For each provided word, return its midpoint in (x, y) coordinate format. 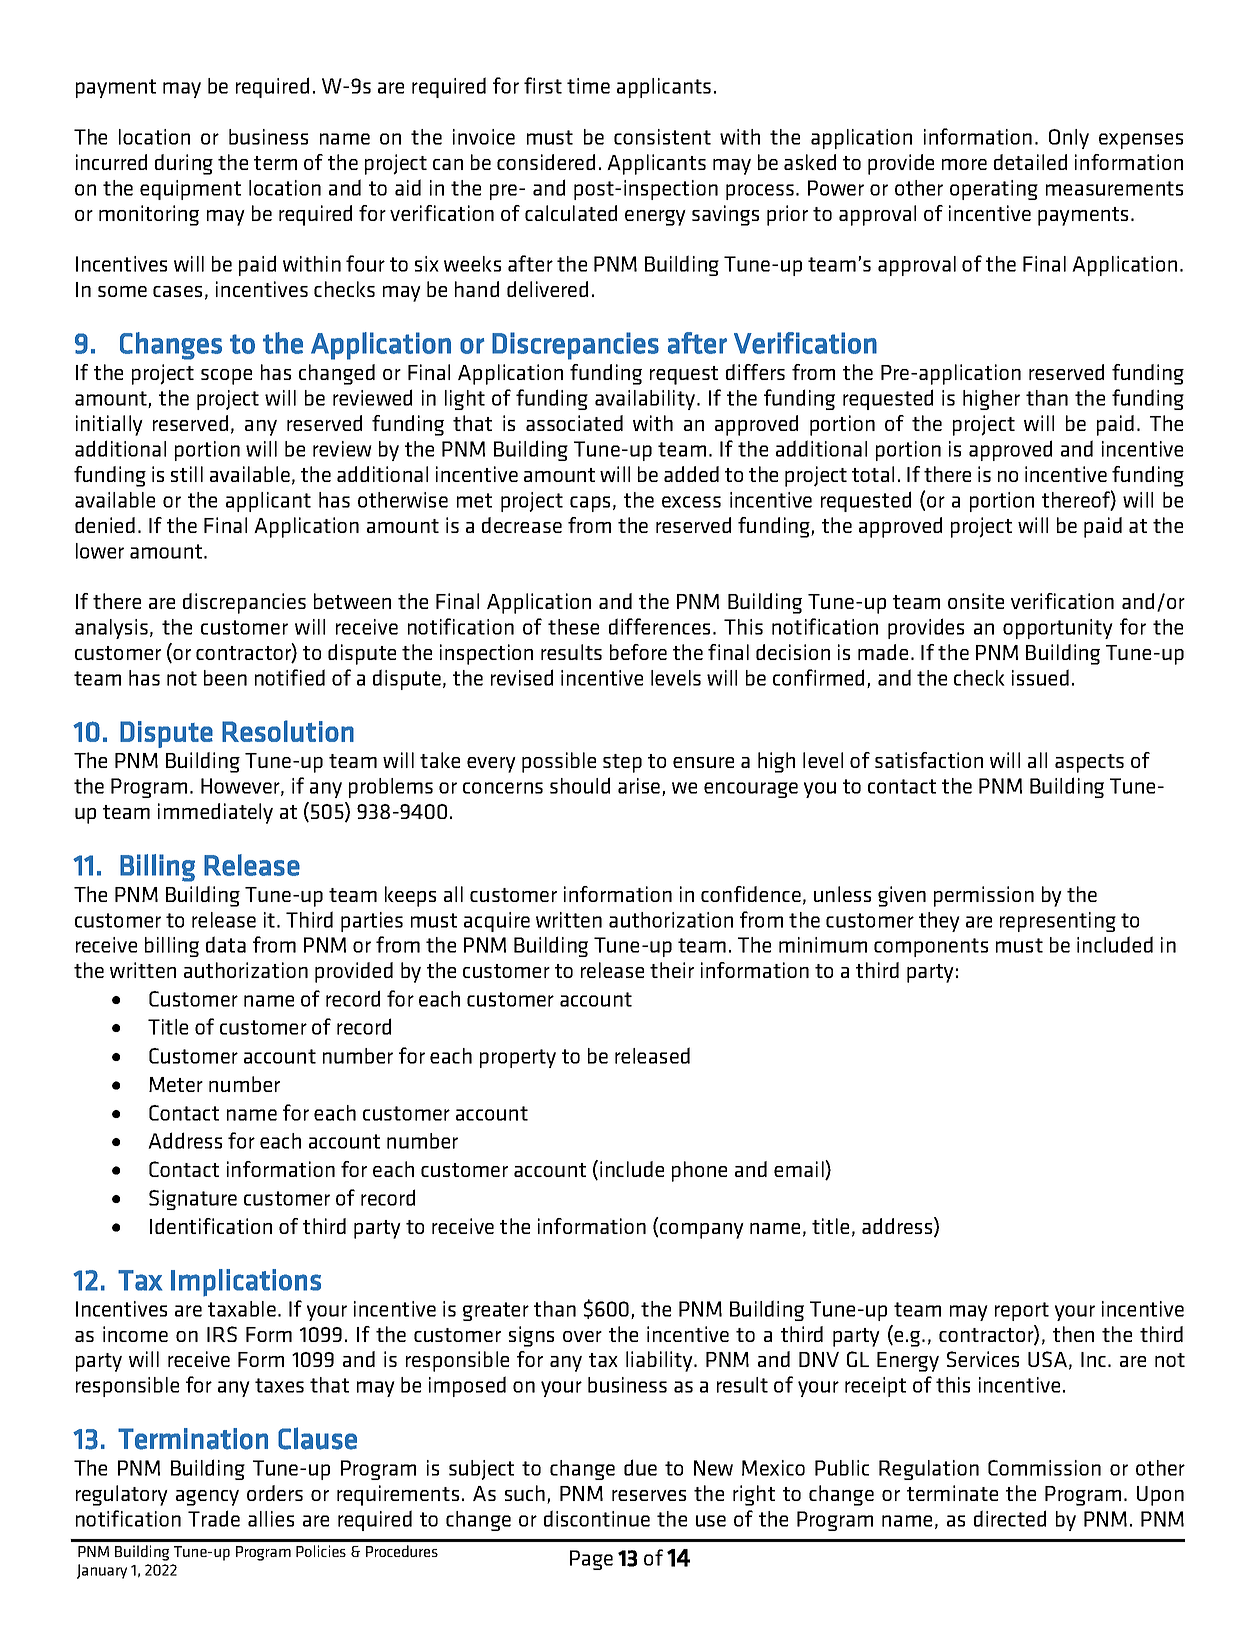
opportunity (1058, 629)
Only (1069, 139)
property (518, 1058)
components (931, 947)
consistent (662, 137)
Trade (214, 1518)
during (184, 164)
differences (659, 626)
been (225, 678)
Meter (176, 1084)
